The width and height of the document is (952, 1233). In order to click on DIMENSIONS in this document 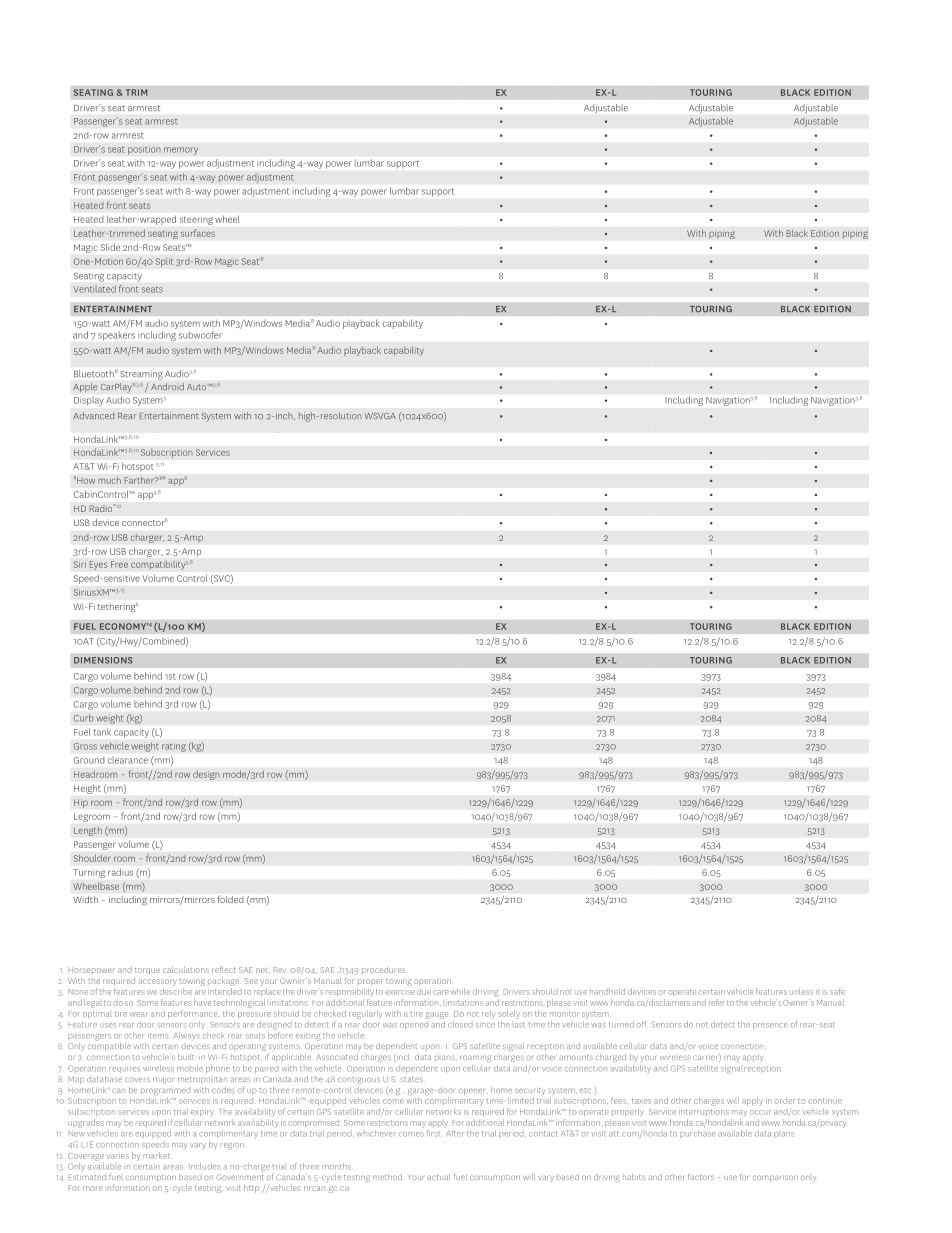, I will do `click(103, 660)`.
